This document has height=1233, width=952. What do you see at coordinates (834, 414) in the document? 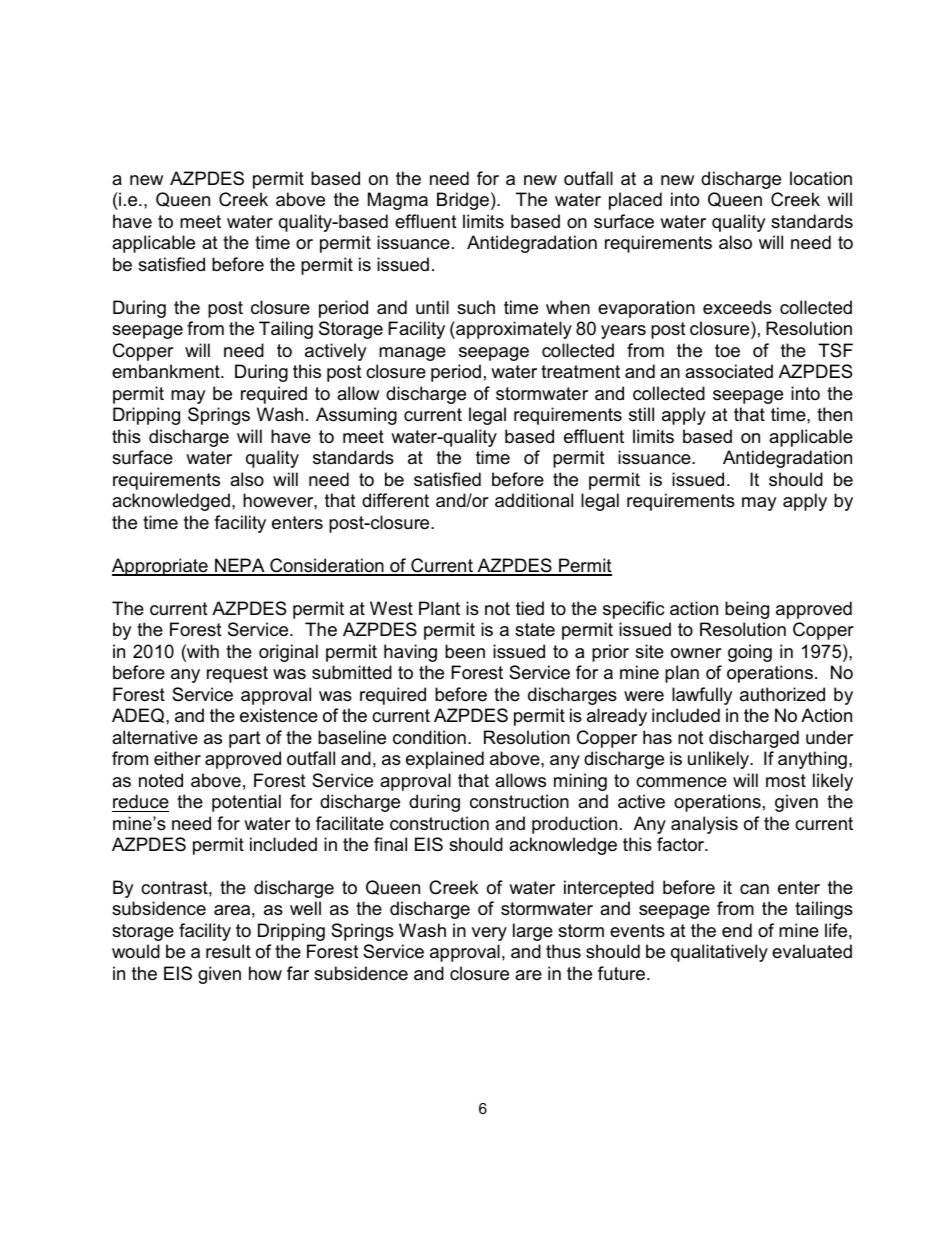
I see `then` at bounding box center [834, 414].
